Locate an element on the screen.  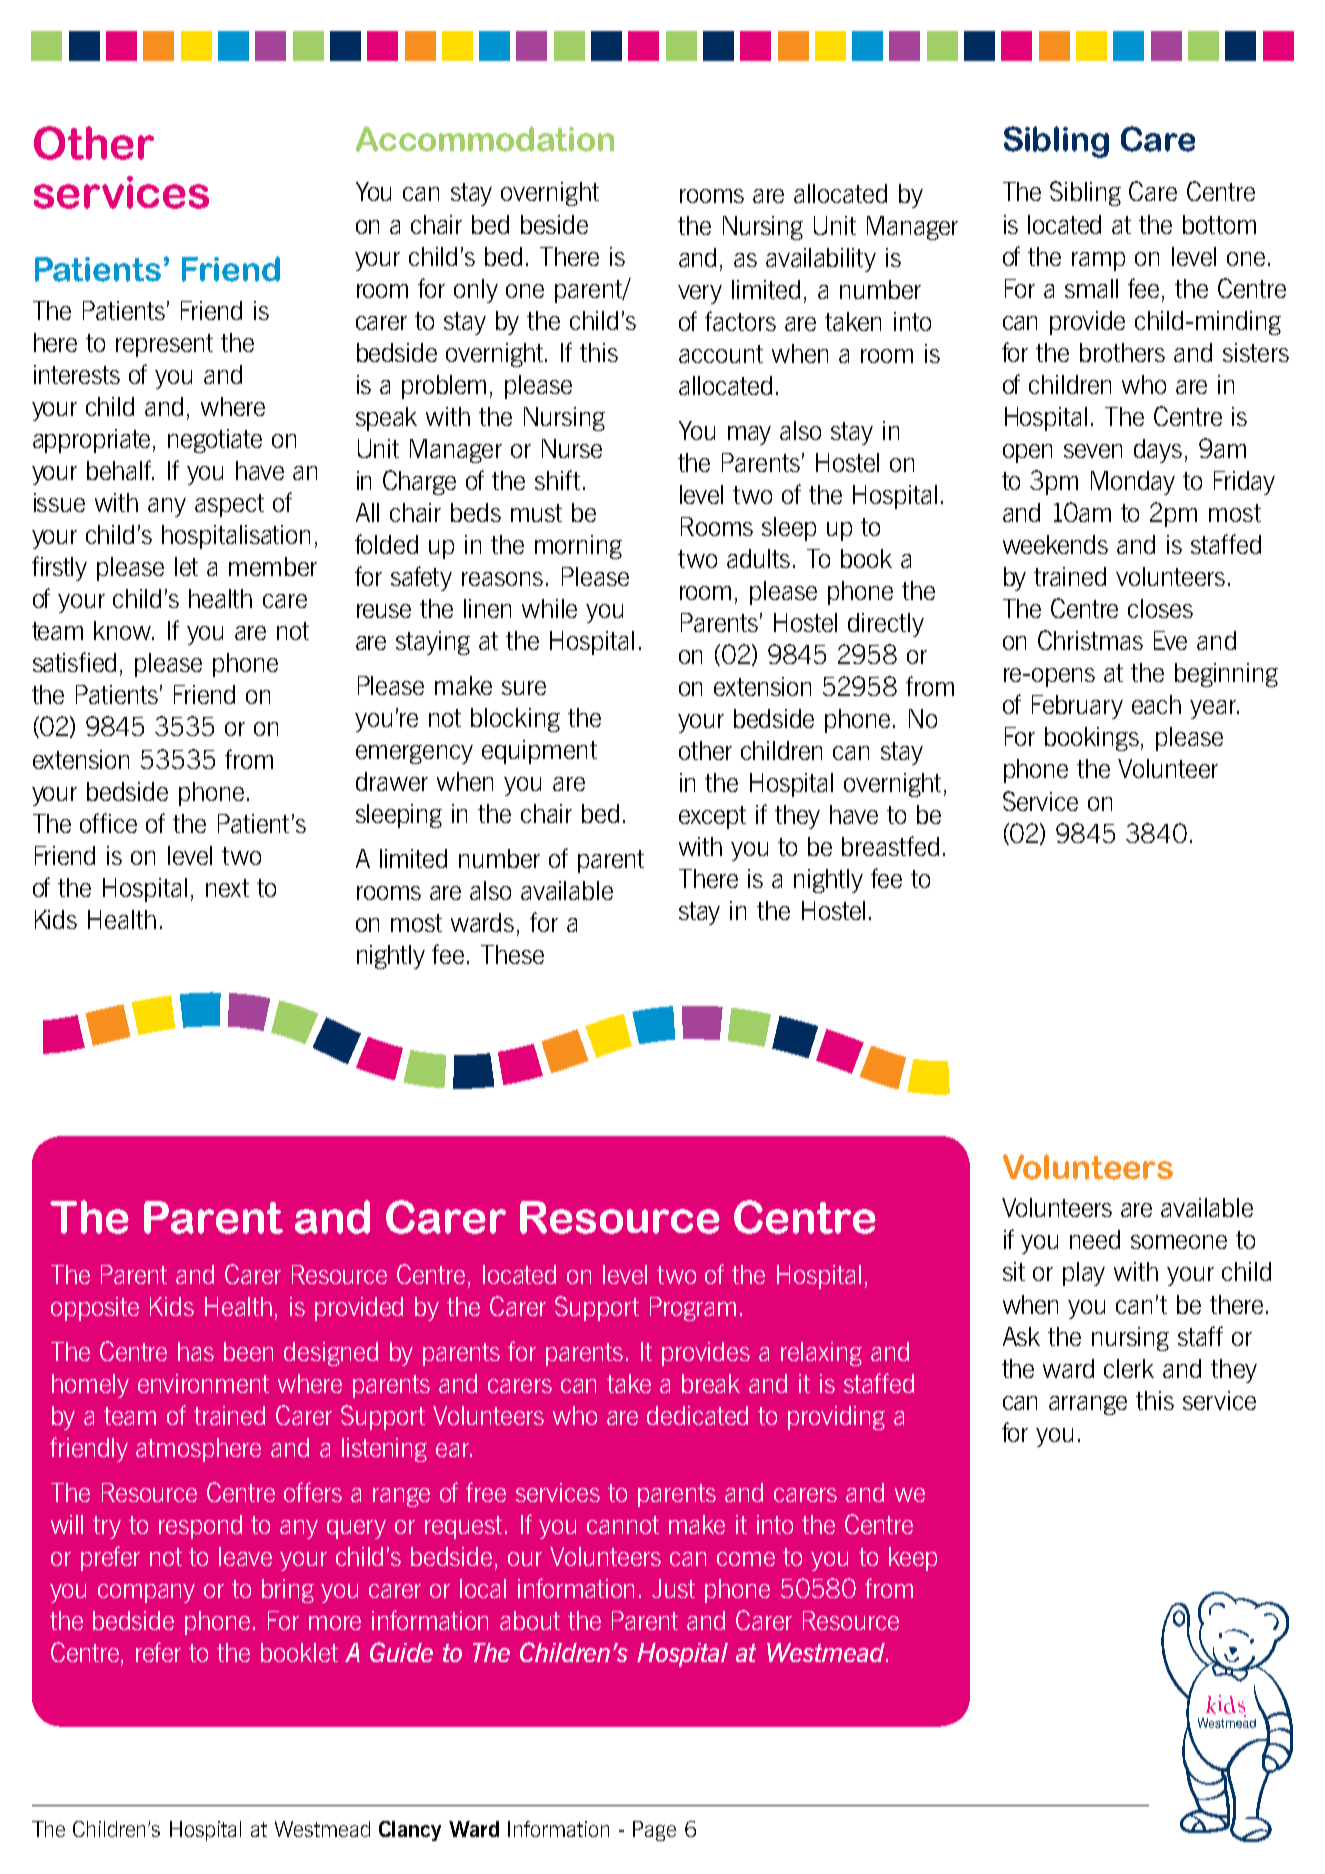
need is located at coordinates (1095, 1239).
